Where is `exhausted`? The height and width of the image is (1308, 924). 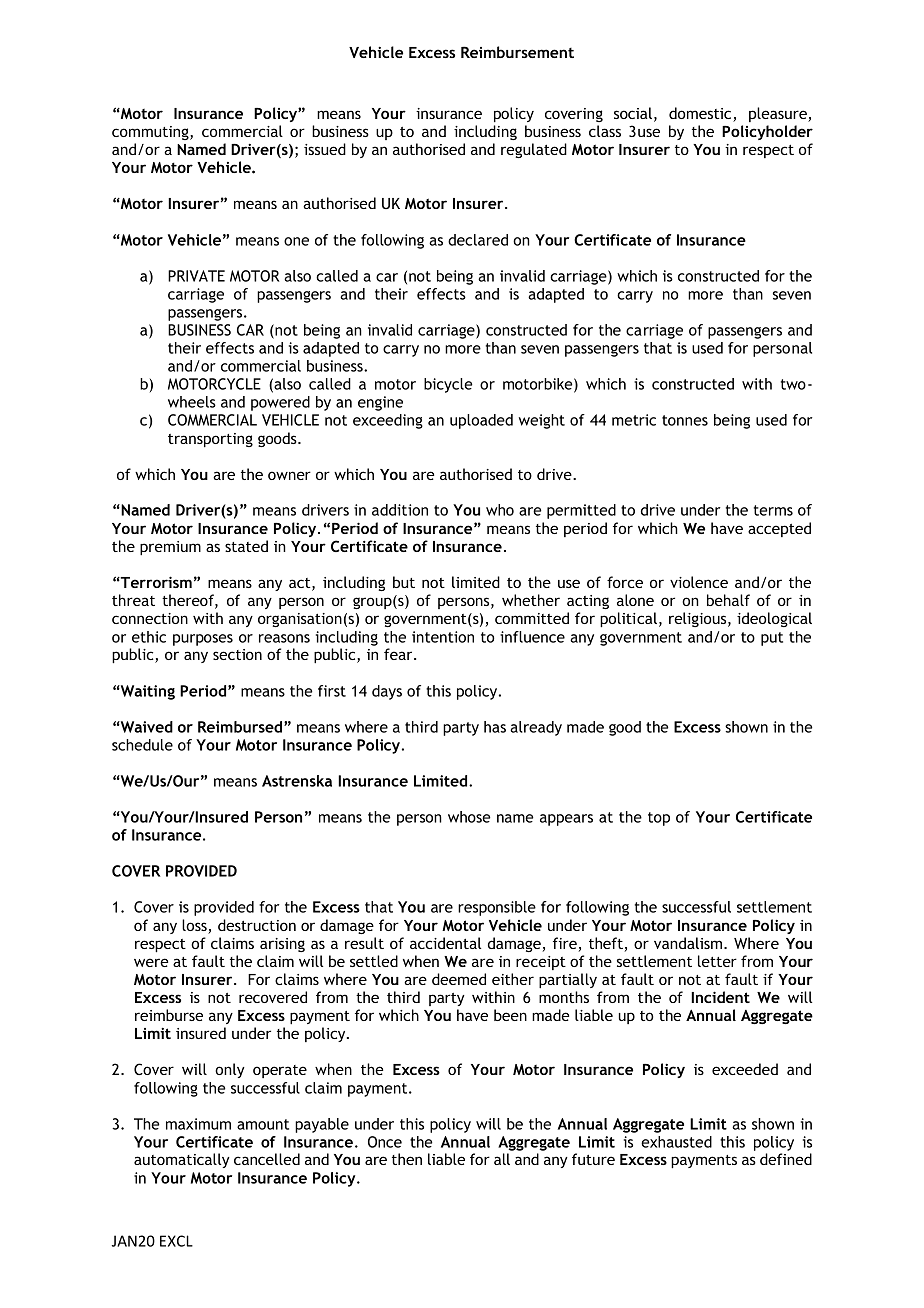 exhausted is located at coordinates (676, 1142).
